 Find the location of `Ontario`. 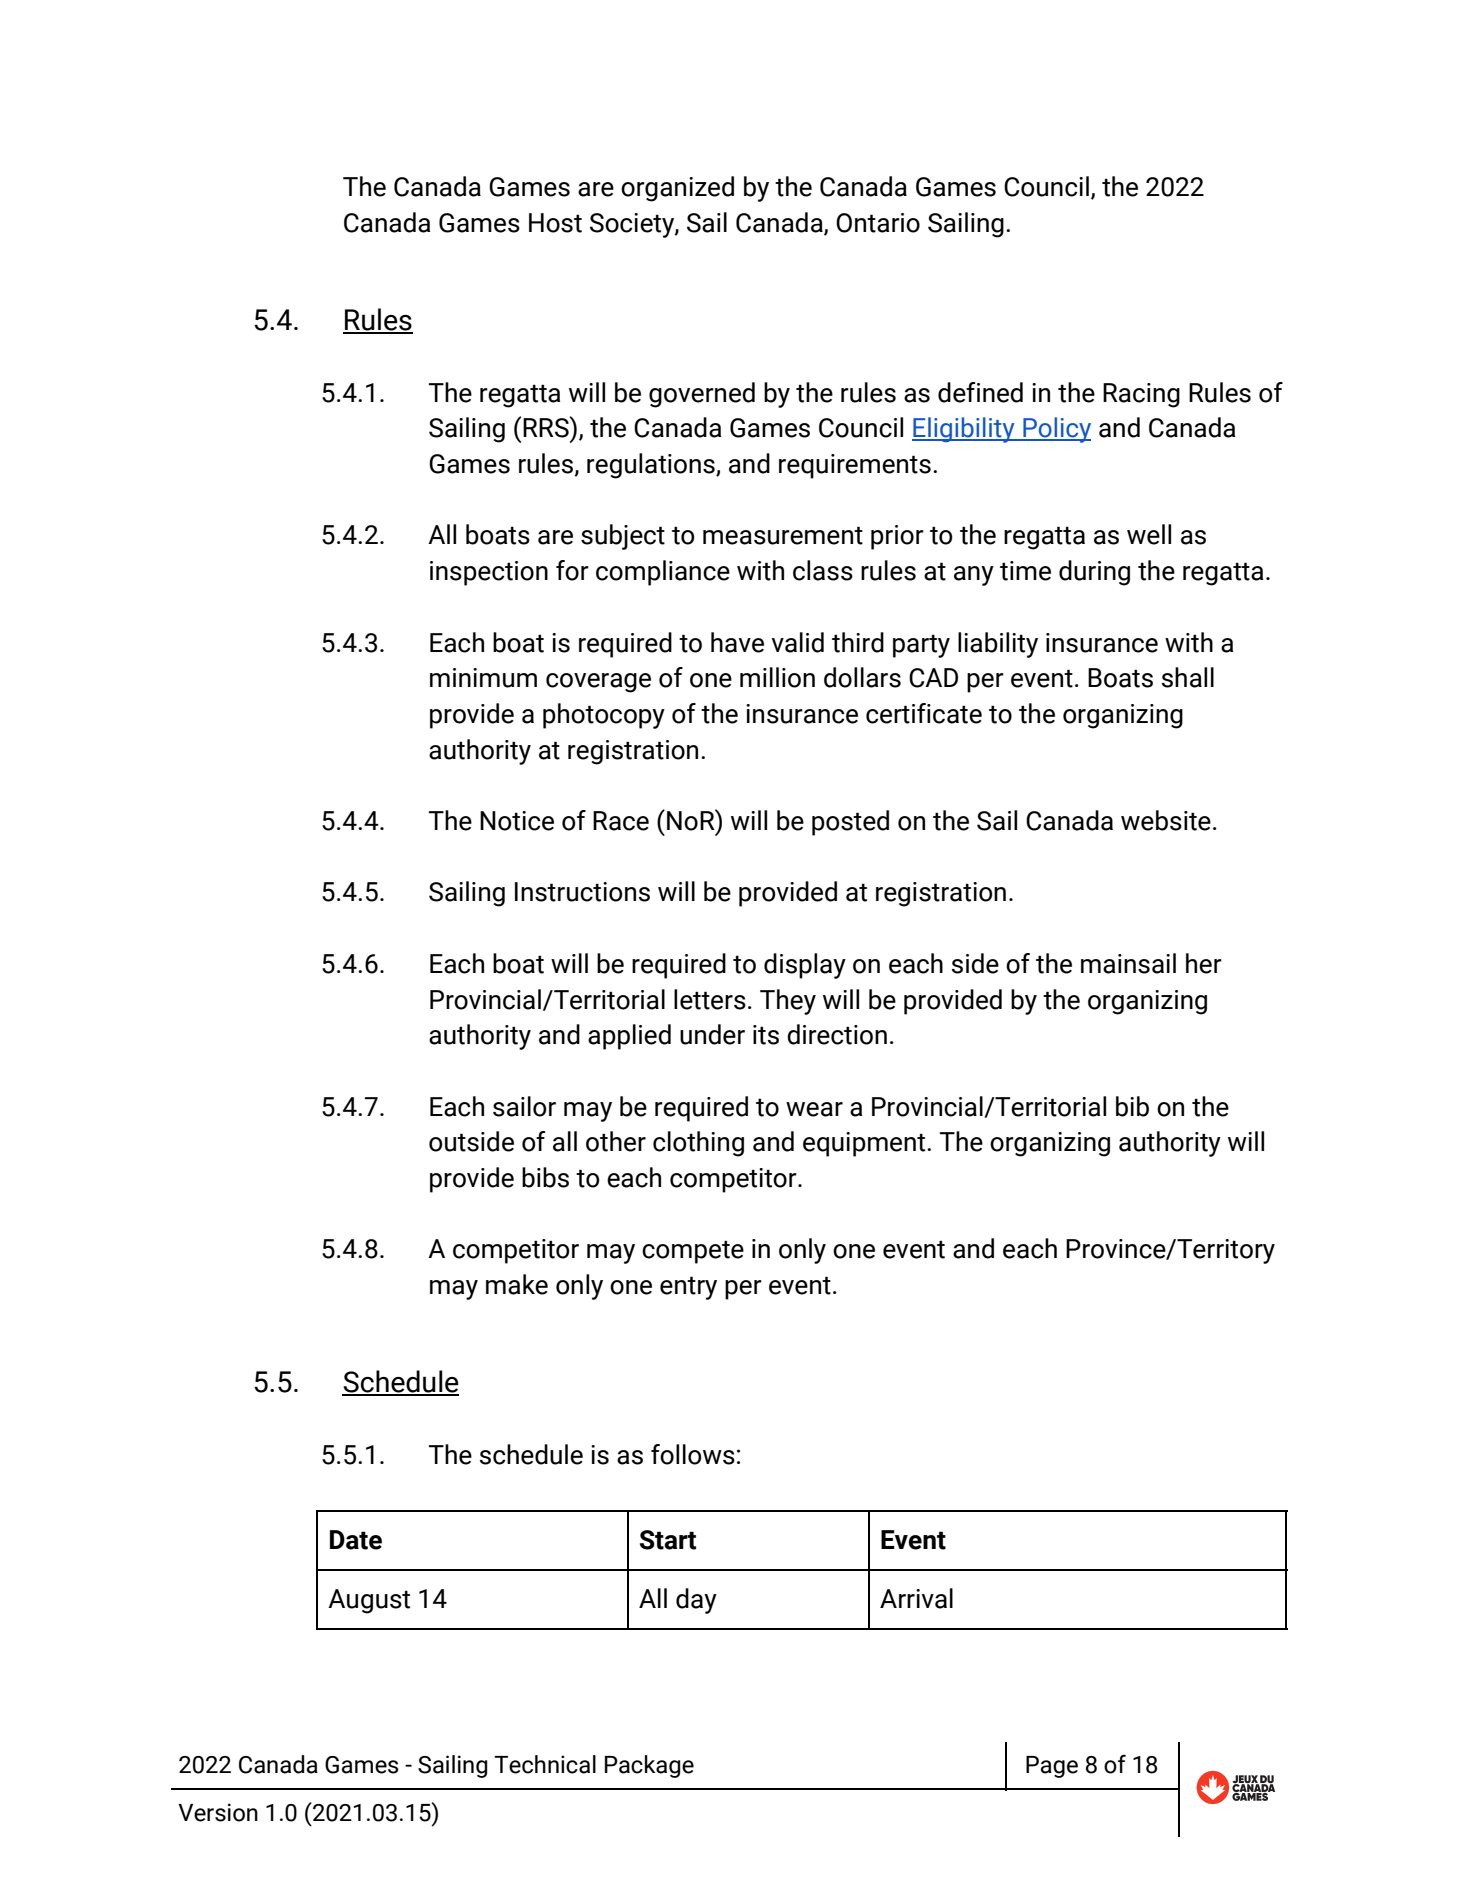

Ontario is located at coordinates (878, 223).
